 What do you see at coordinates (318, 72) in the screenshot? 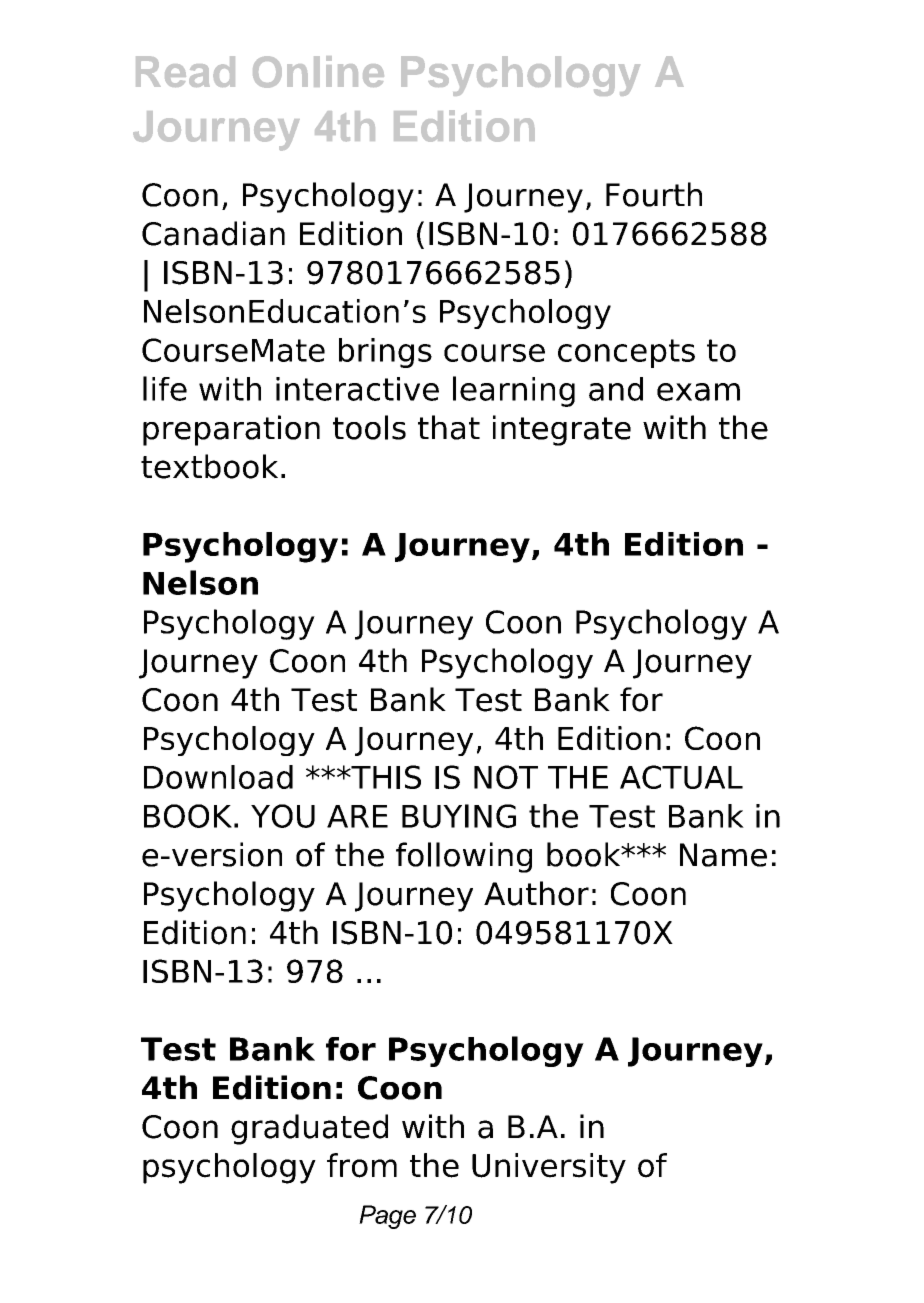
I see `Online` at bounding box center [318, 72].
